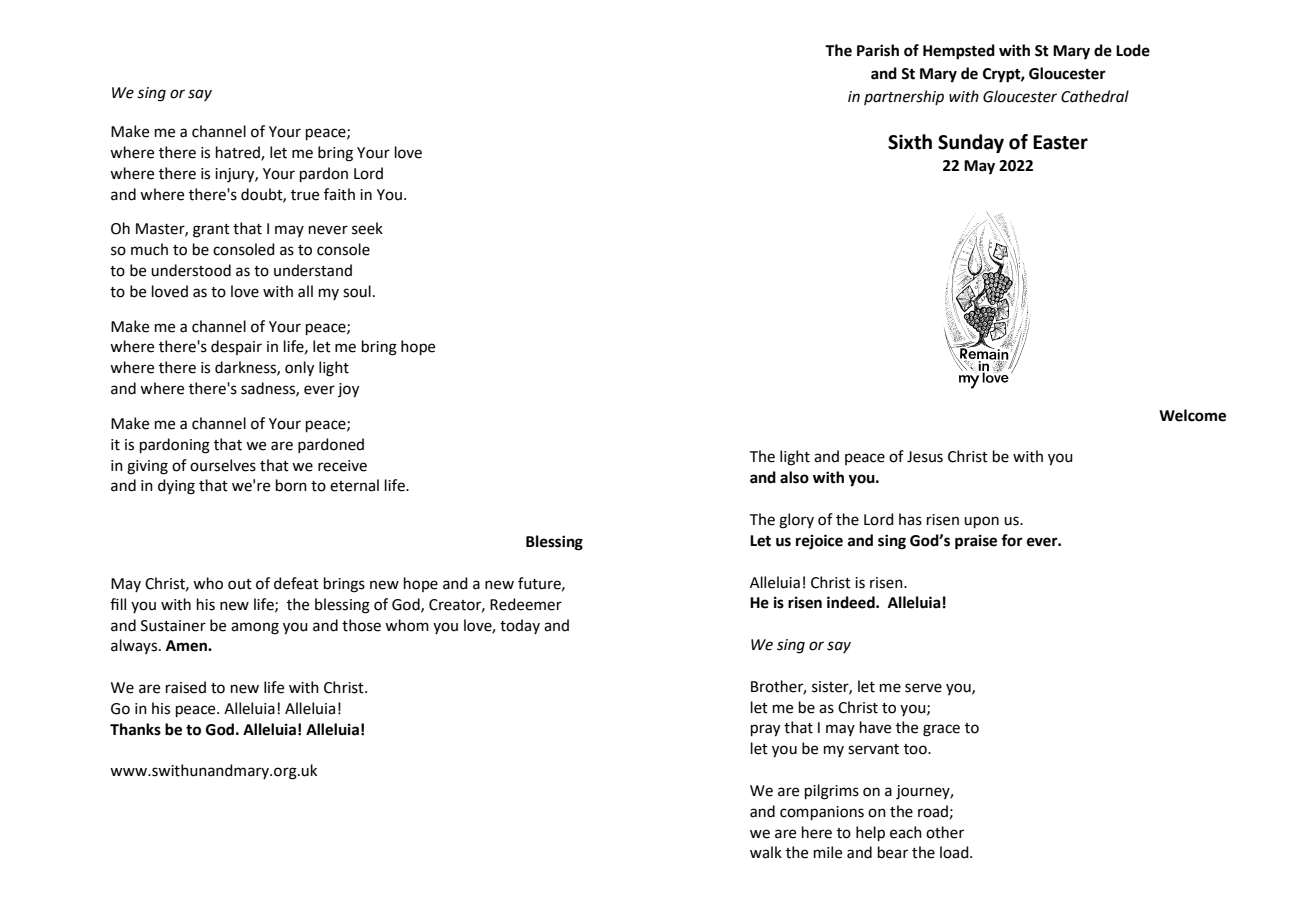  Describe the element at coordinates (299, 369) in the image. I see `only` at that location.
